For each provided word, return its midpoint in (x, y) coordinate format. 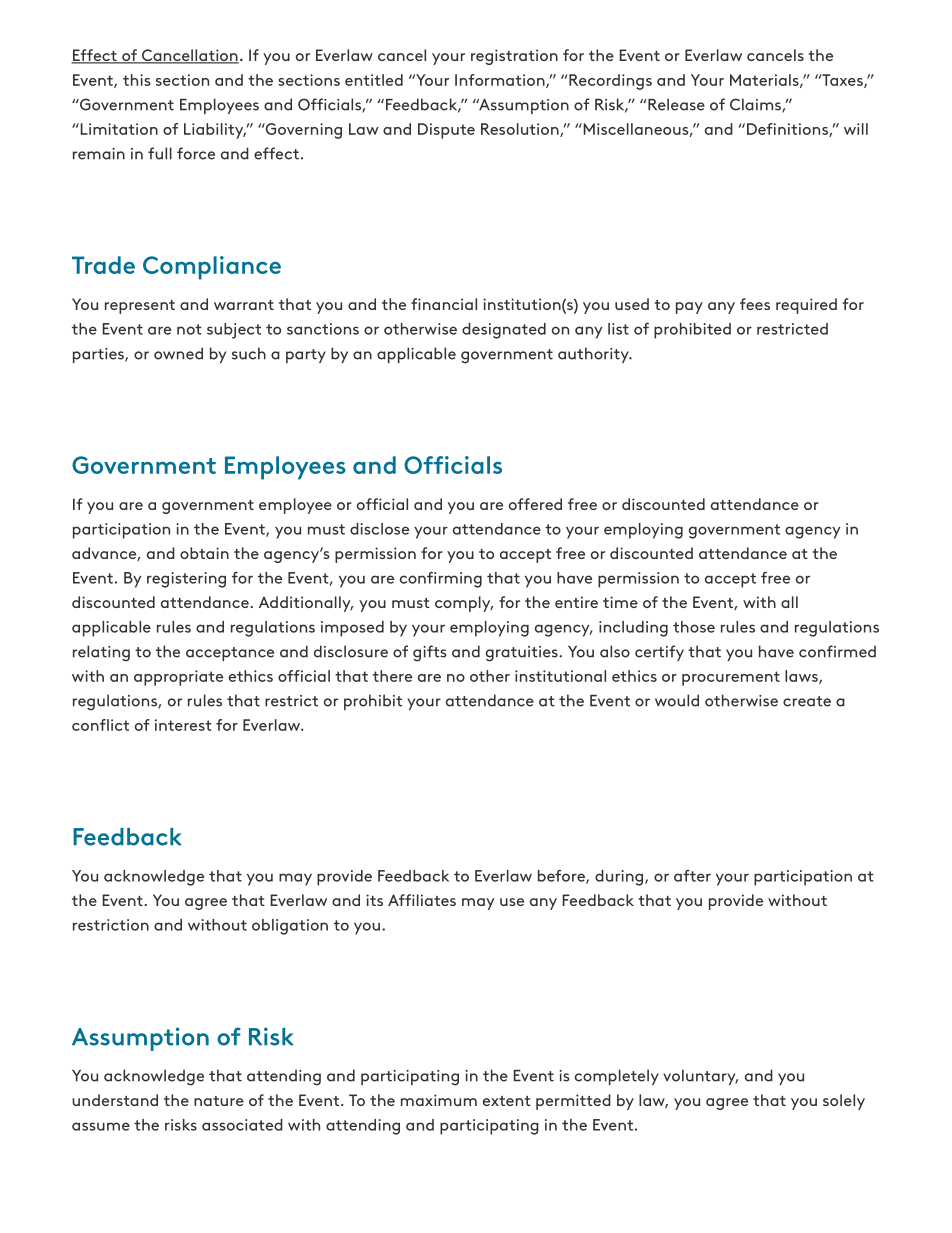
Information (501, 81)
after (692, 876)
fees (755, 304)
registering (186, 580)
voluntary (700, 1077)
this (137, 80)
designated (504, 331)
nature (219, 1101)
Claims (756, 105)
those (694, 627)
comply (464, 604)
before (562, 877)
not (189, 329)
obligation (290, 927)
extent (507, 1101)
